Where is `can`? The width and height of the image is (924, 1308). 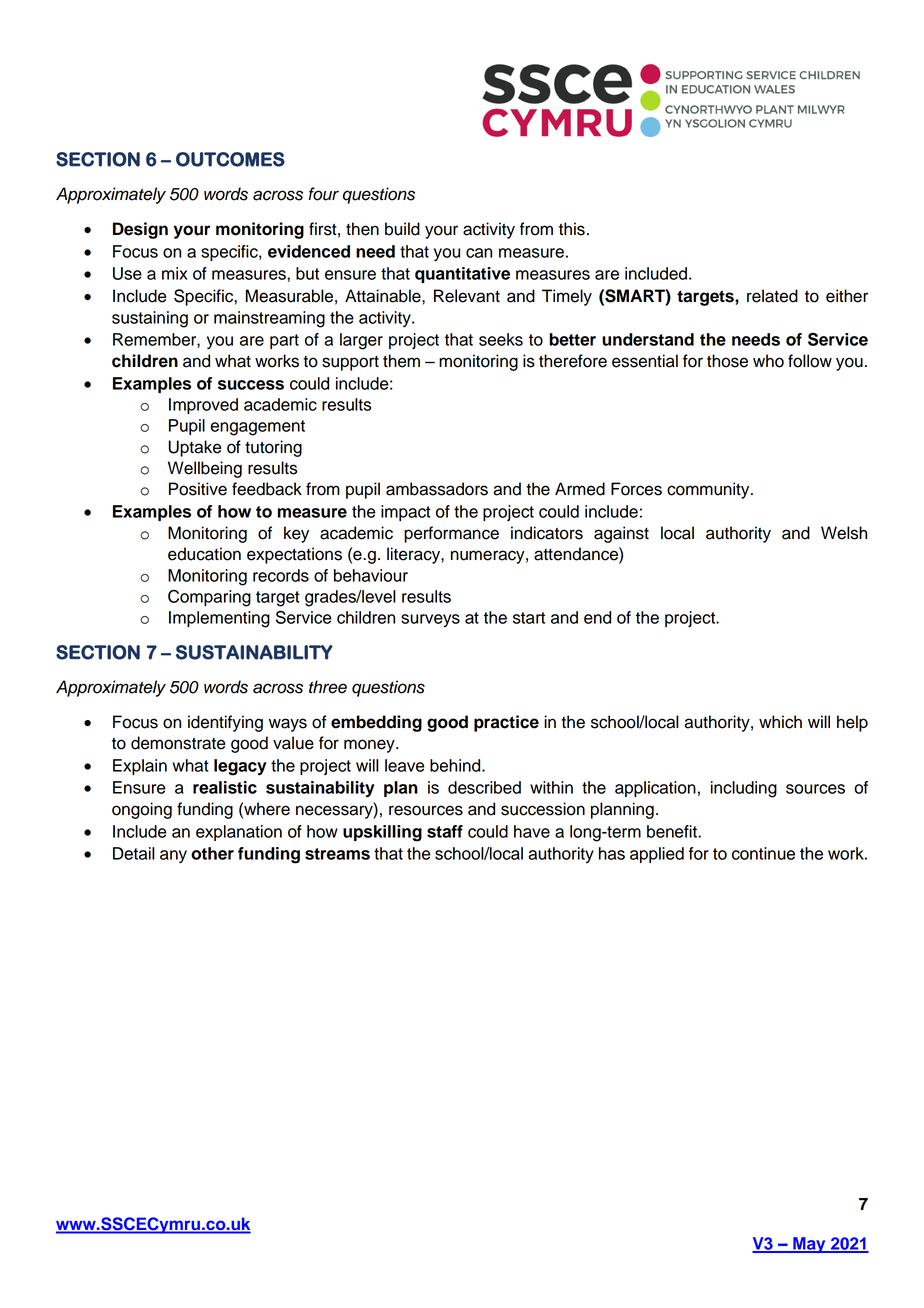 can is located at coordinates (479, 253).
